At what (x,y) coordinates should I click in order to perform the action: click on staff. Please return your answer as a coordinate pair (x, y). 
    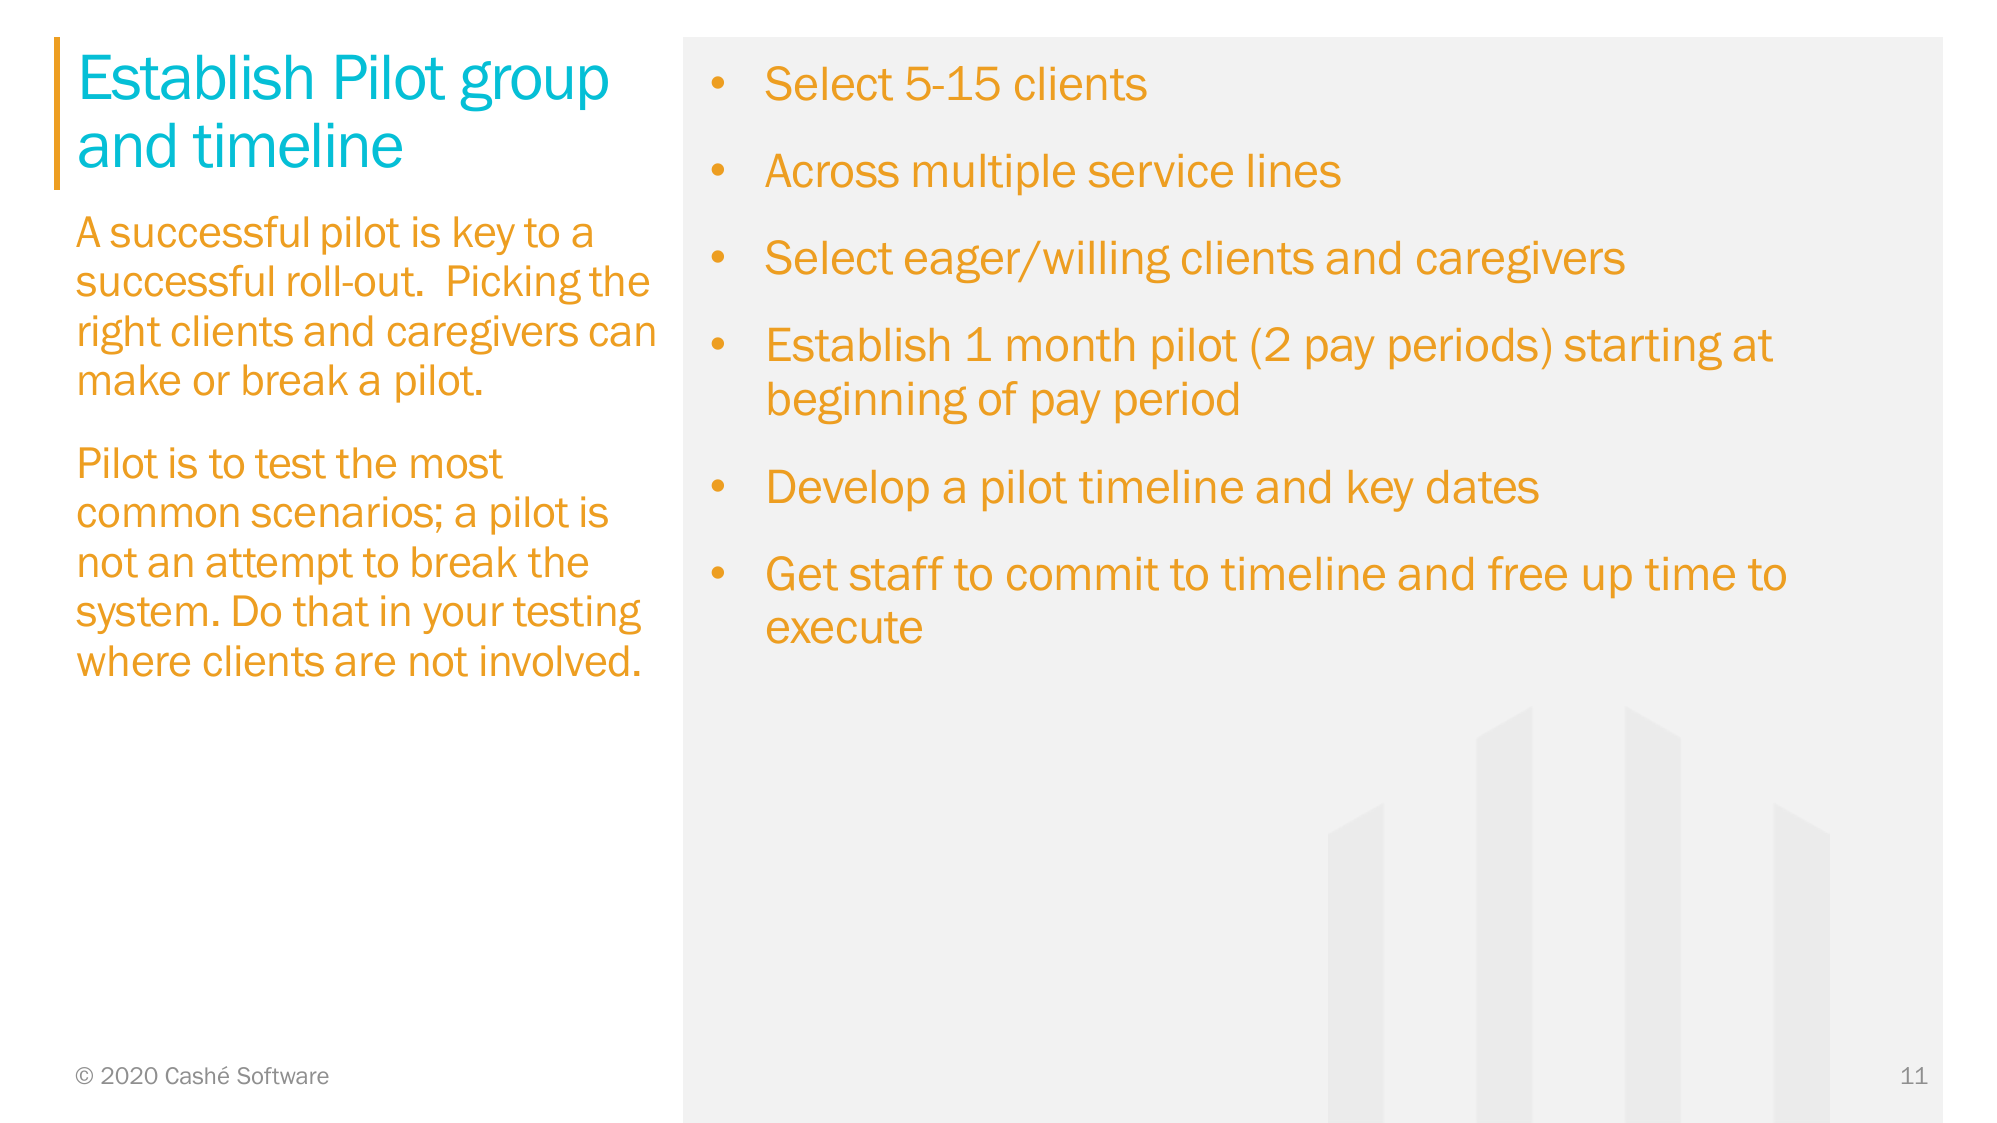
    Looking at the image, I should click on (897, 573).
